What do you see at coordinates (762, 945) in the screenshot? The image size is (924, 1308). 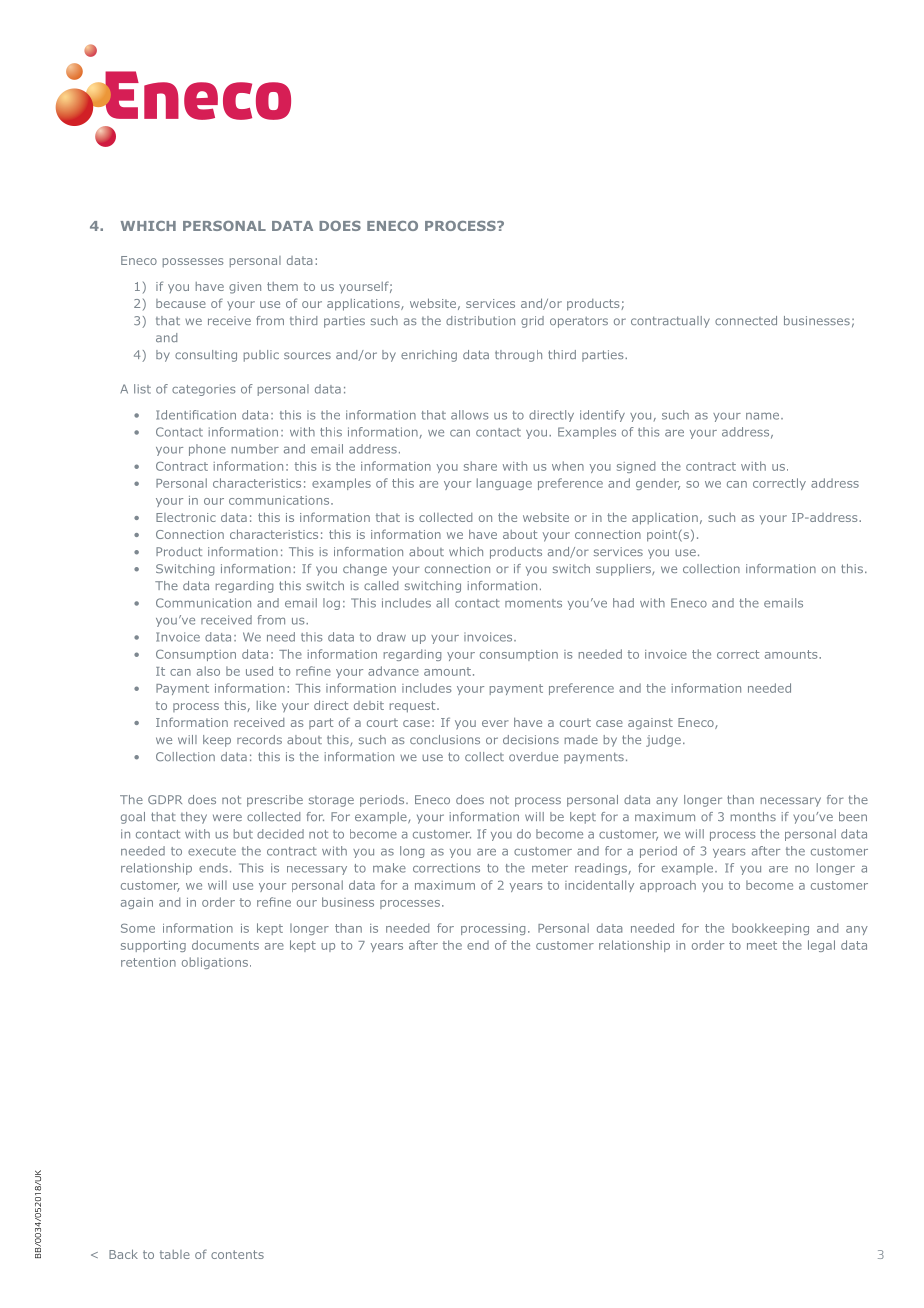 I see `meet` at bounding box center [762, 945].
